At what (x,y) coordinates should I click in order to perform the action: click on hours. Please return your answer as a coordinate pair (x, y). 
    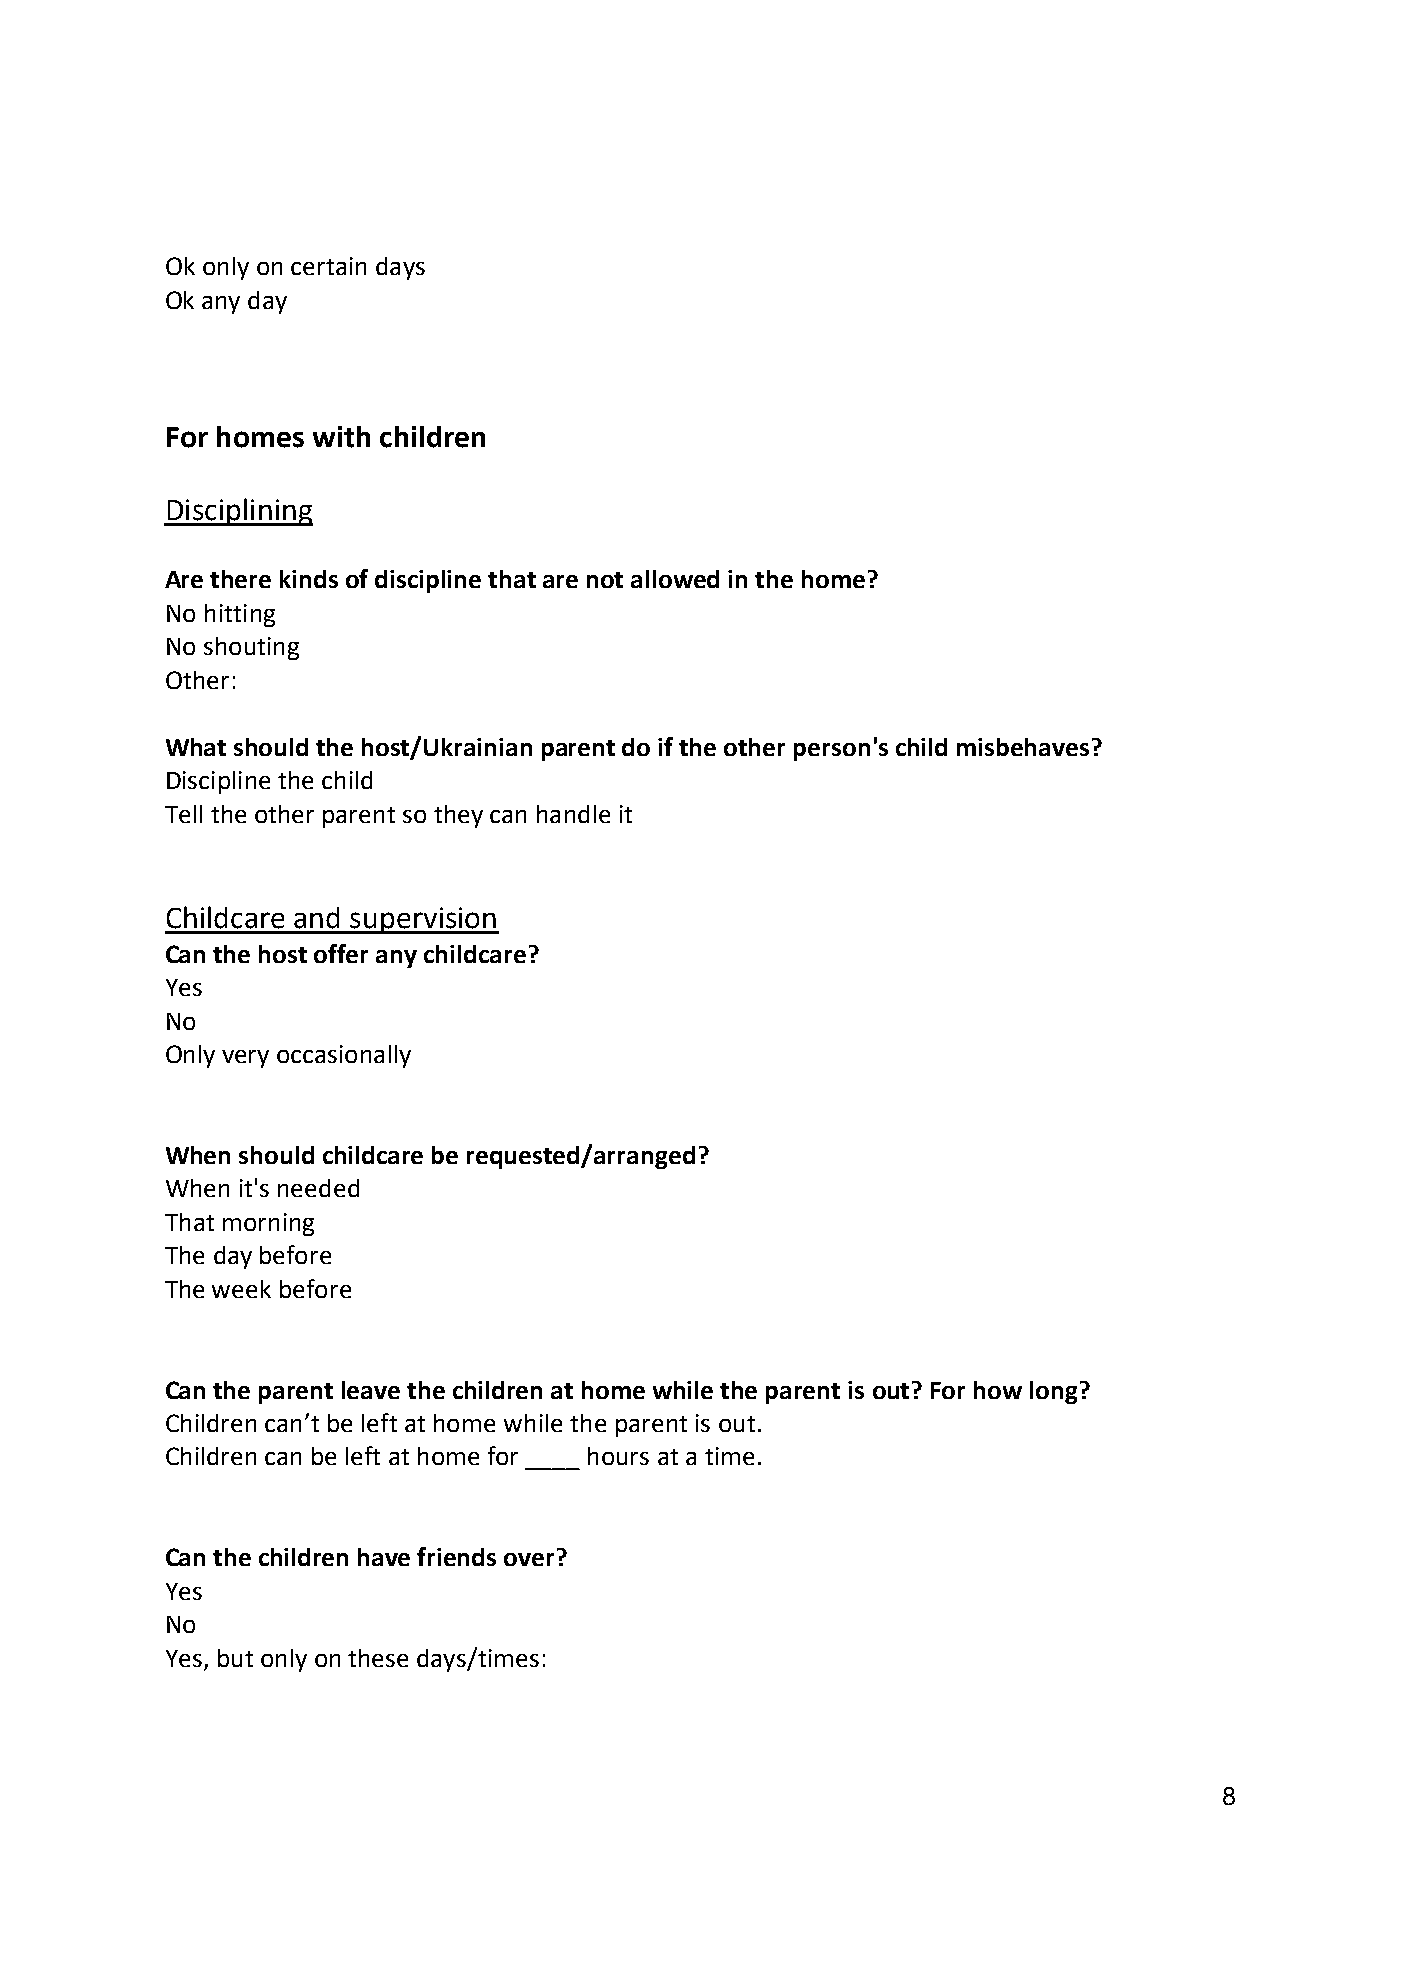
    Looking at the image, I should click on (618, 1456).
